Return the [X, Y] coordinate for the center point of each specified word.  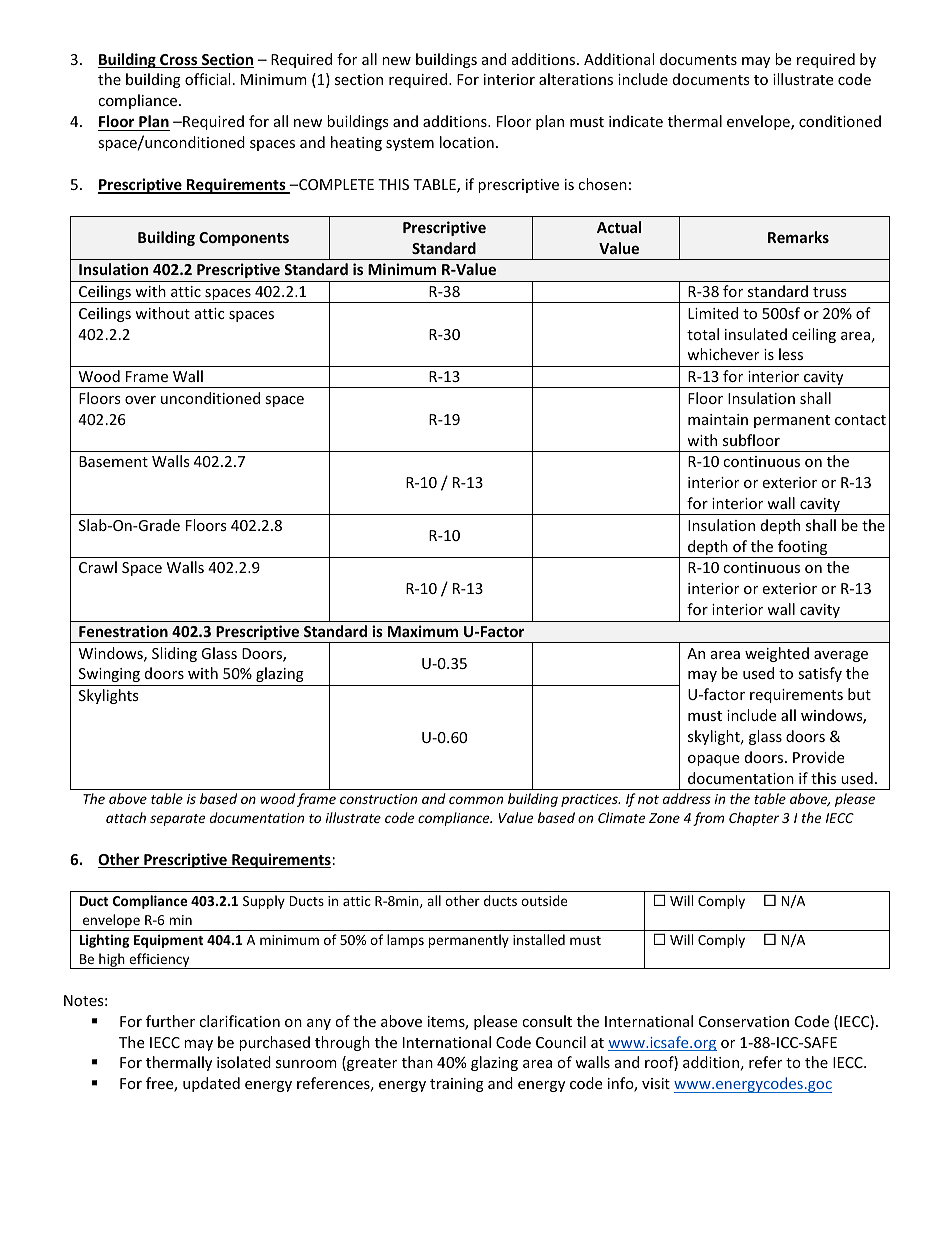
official [207, 79]
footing [803, 549]
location [467, 142]
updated [211, 1084]
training [457, 1085]
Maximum [423, 631]
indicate [636, 121]
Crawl [98, 567]
